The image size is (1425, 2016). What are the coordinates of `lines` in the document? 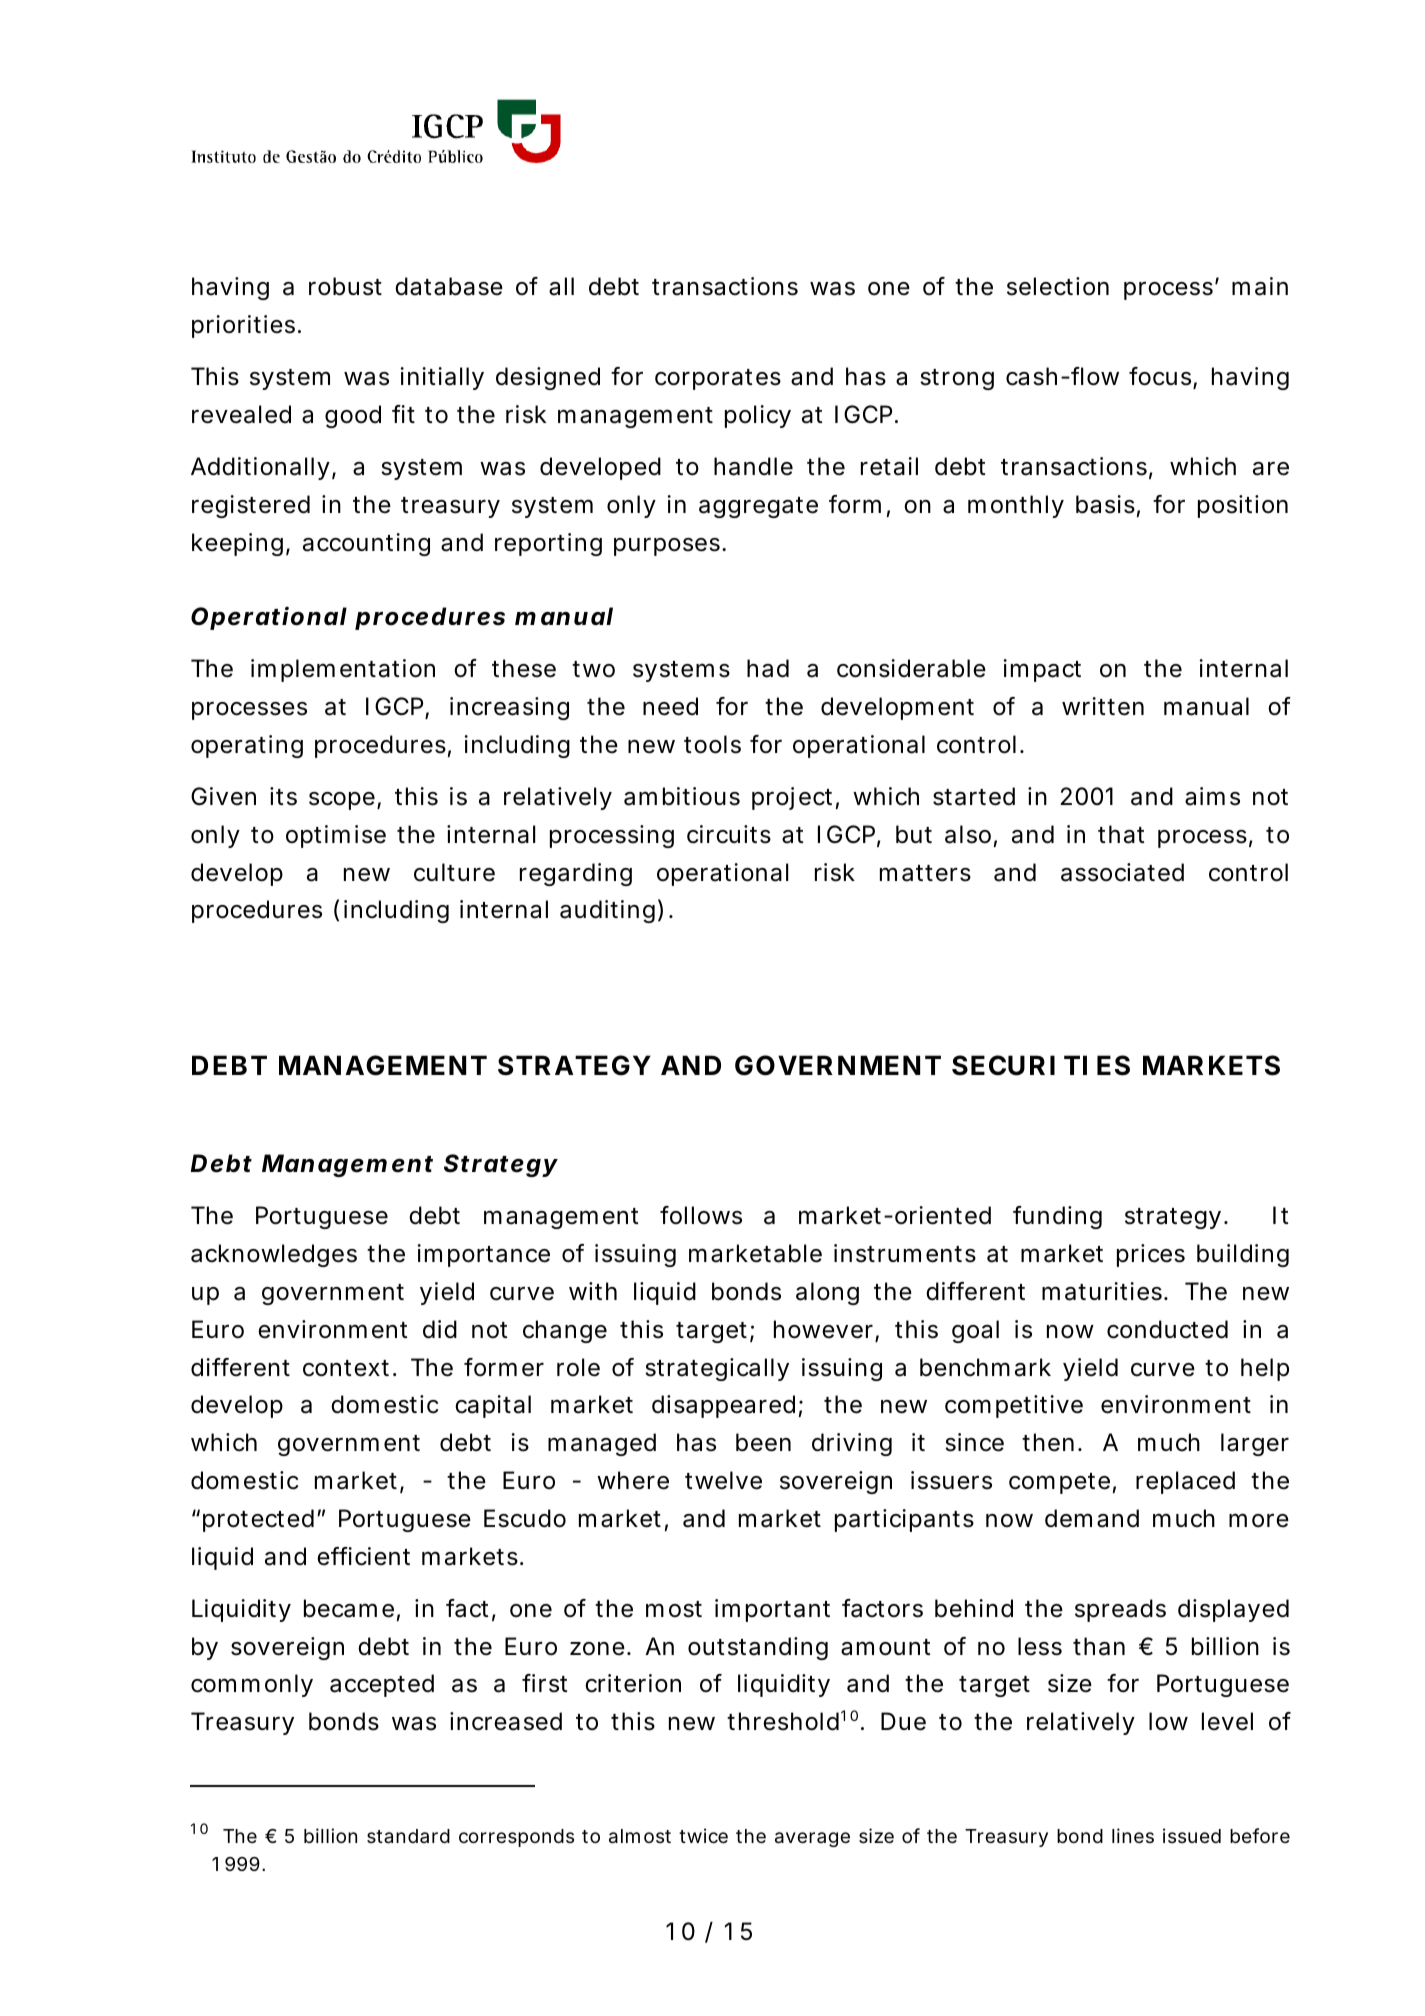 It's located at (1133, 1835).
